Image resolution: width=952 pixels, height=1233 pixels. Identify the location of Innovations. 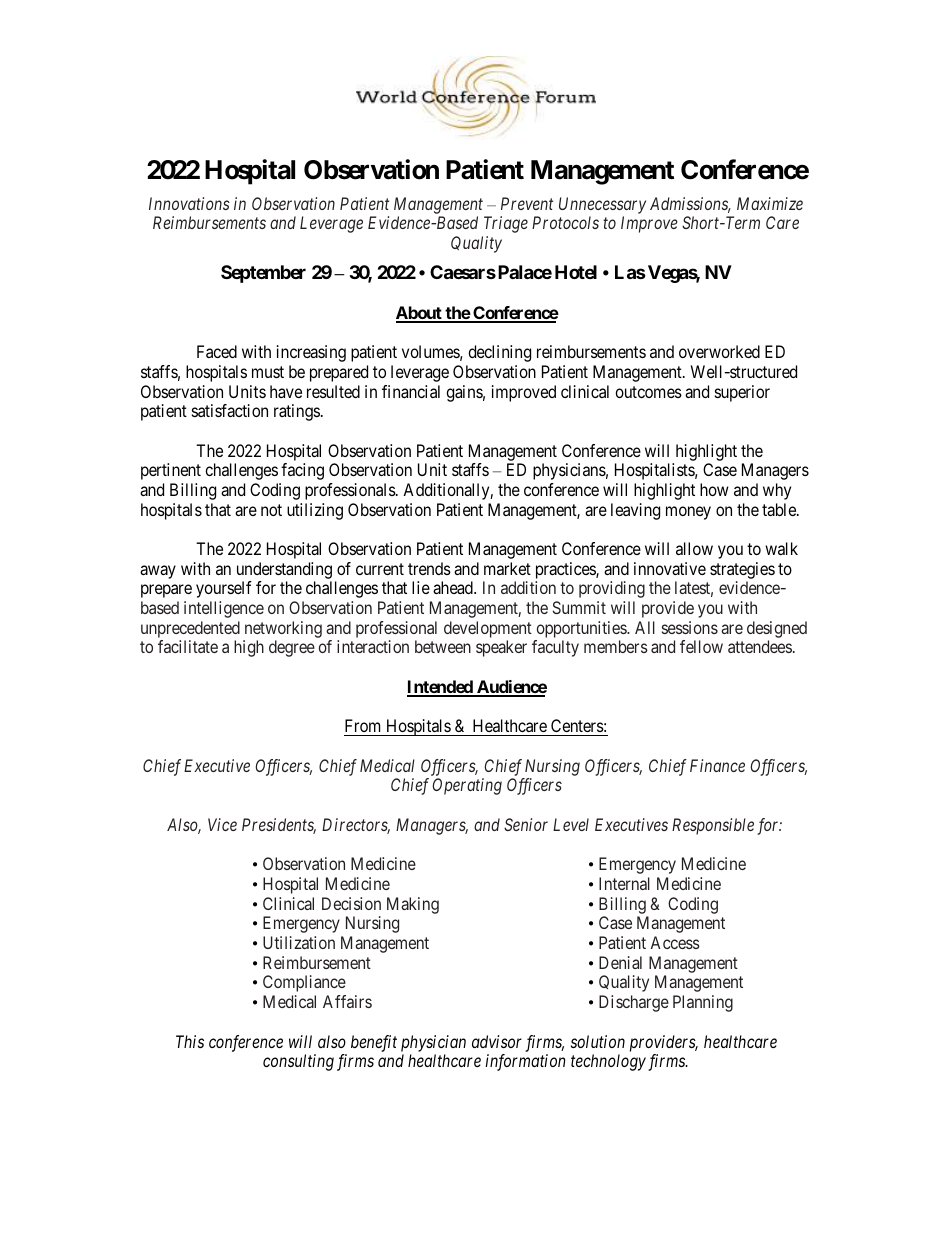
(189, 203).
